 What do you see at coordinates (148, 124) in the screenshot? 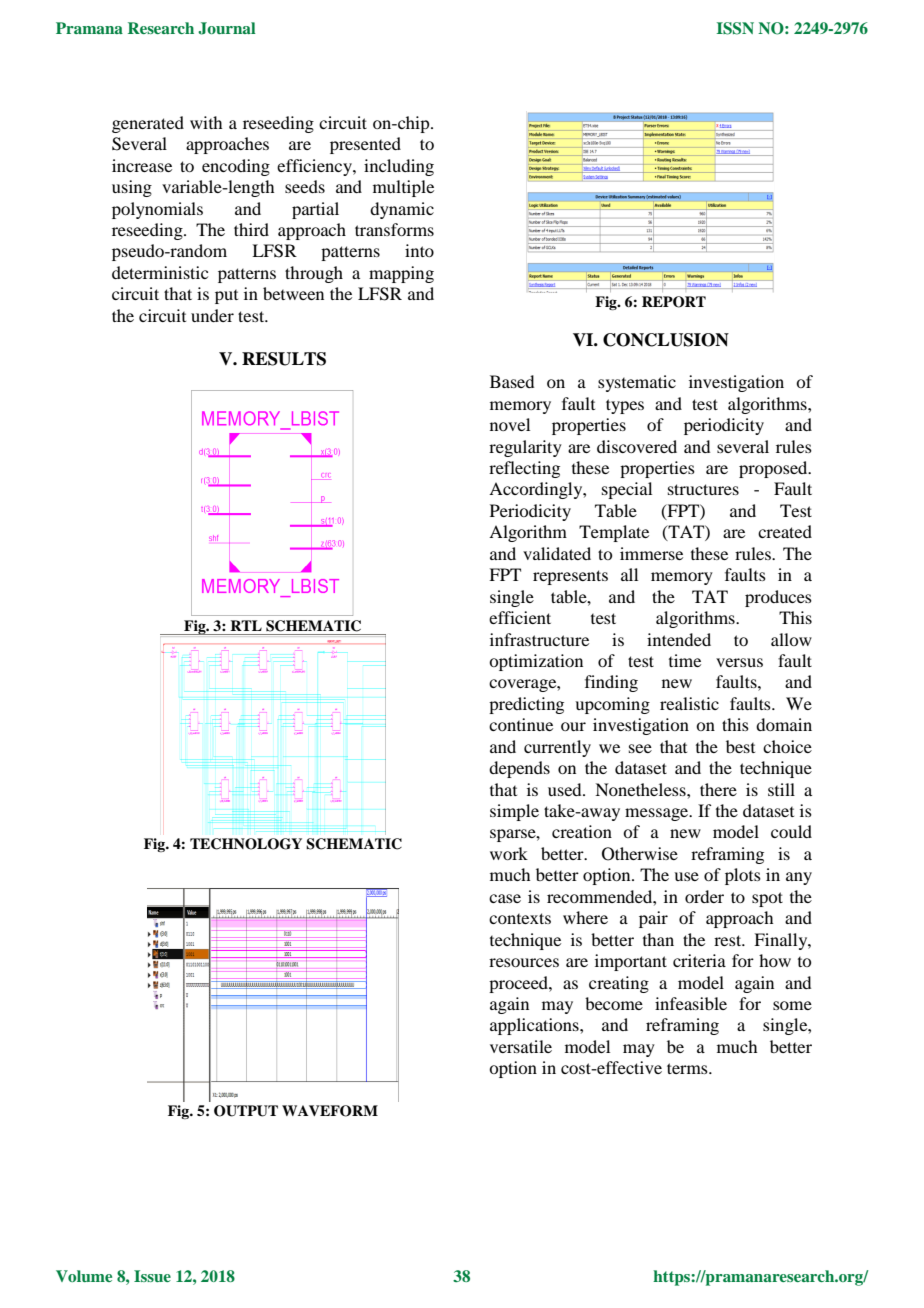
I see `generated` at bounding box center [148, 124].
